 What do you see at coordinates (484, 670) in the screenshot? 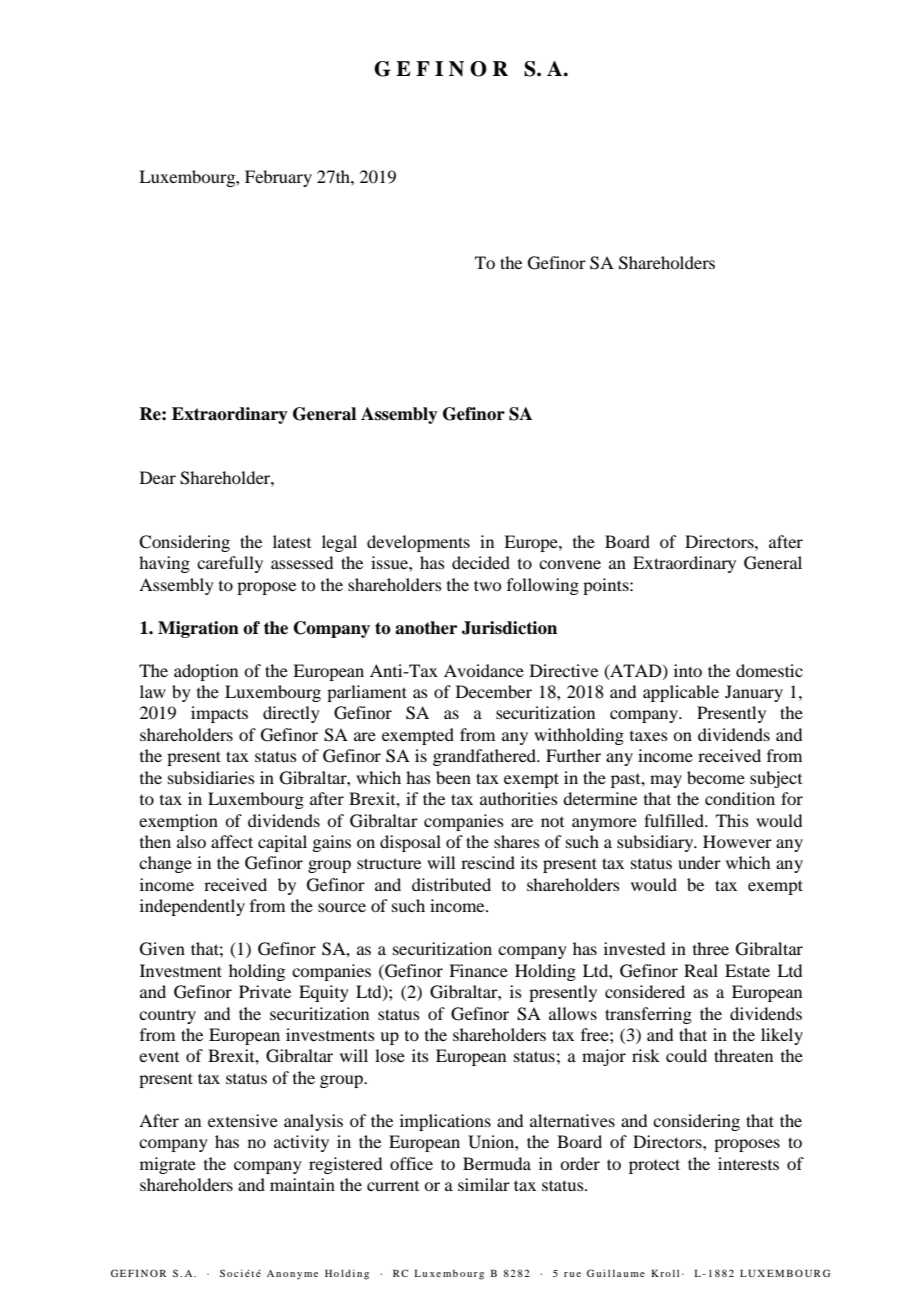
I see `Avoidance` at bounding box center [484, 670].
